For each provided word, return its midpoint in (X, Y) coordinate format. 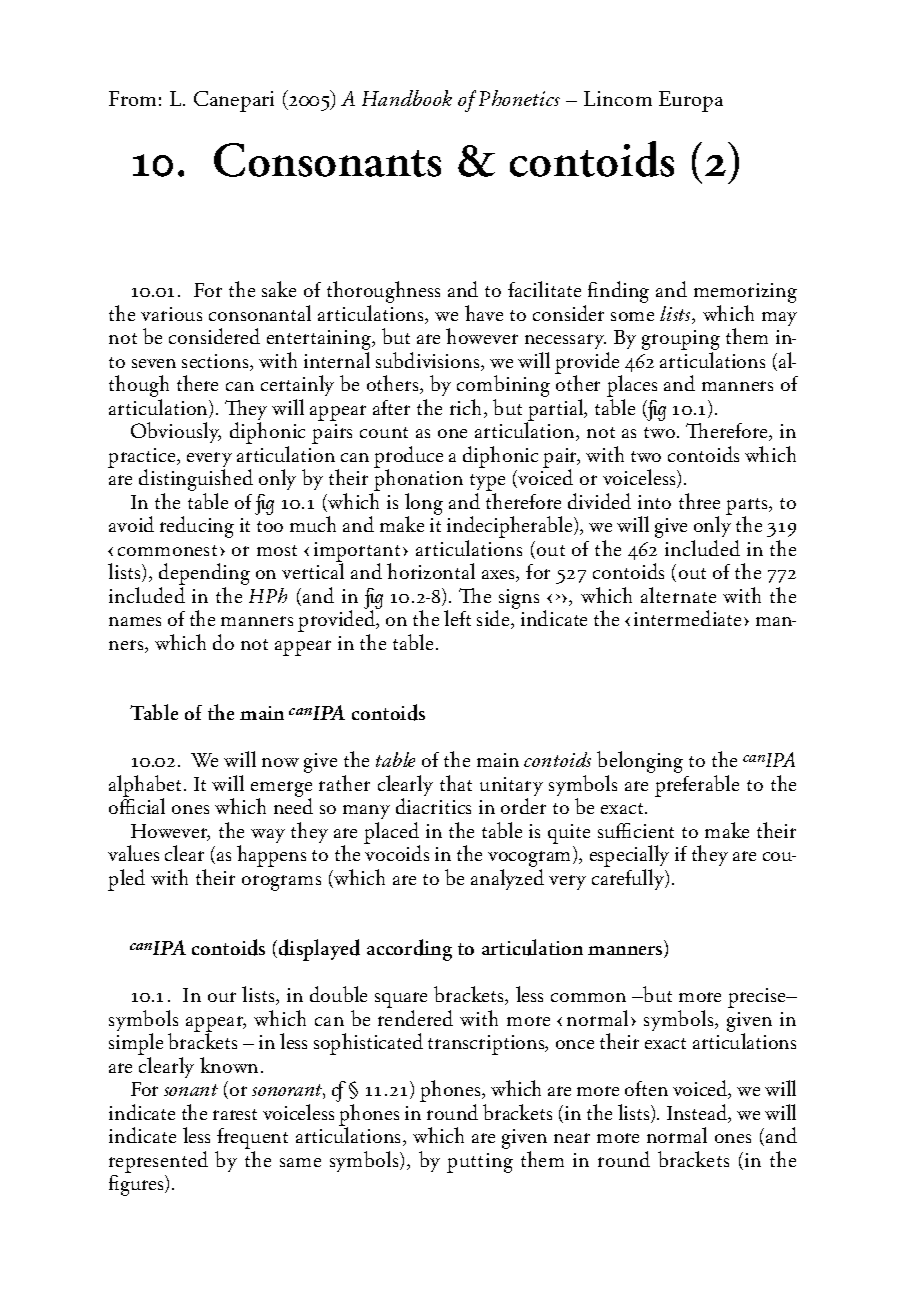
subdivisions (429, 361)
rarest (235, 1114)
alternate (678, 595)
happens (271, 856)
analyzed (507, 879)
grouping (681, 341)
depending (204, 575)
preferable (697, 786)
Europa (691, 101)
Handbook (407, 98)
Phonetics (519, 98)
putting (480, 1163)
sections (216, 362)
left (457, 618)
